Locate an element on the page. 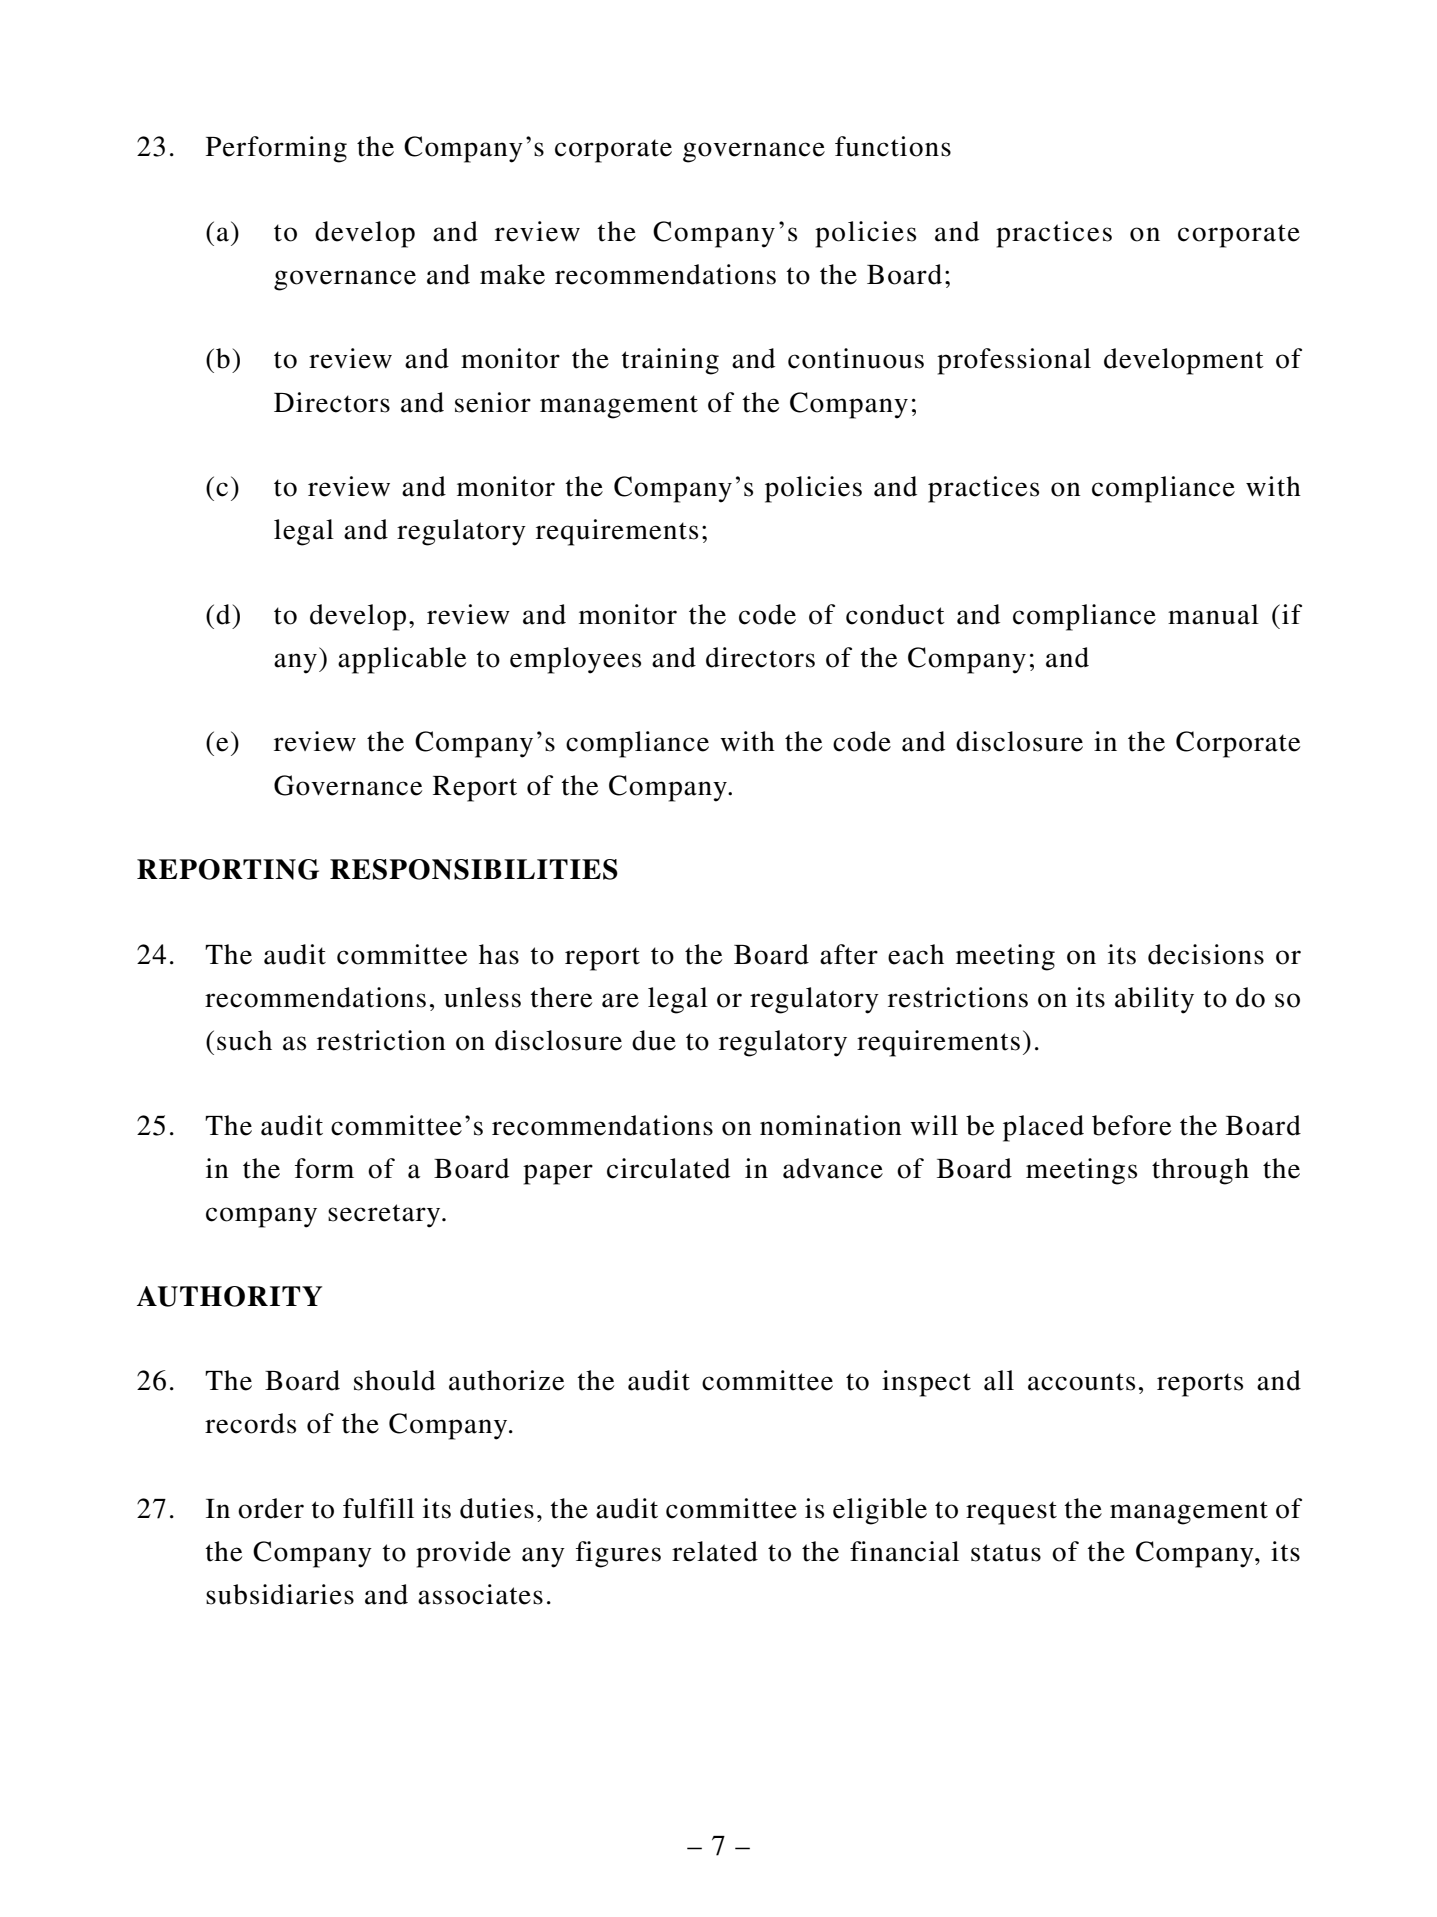  functions is located at coordinates (893, 146).
